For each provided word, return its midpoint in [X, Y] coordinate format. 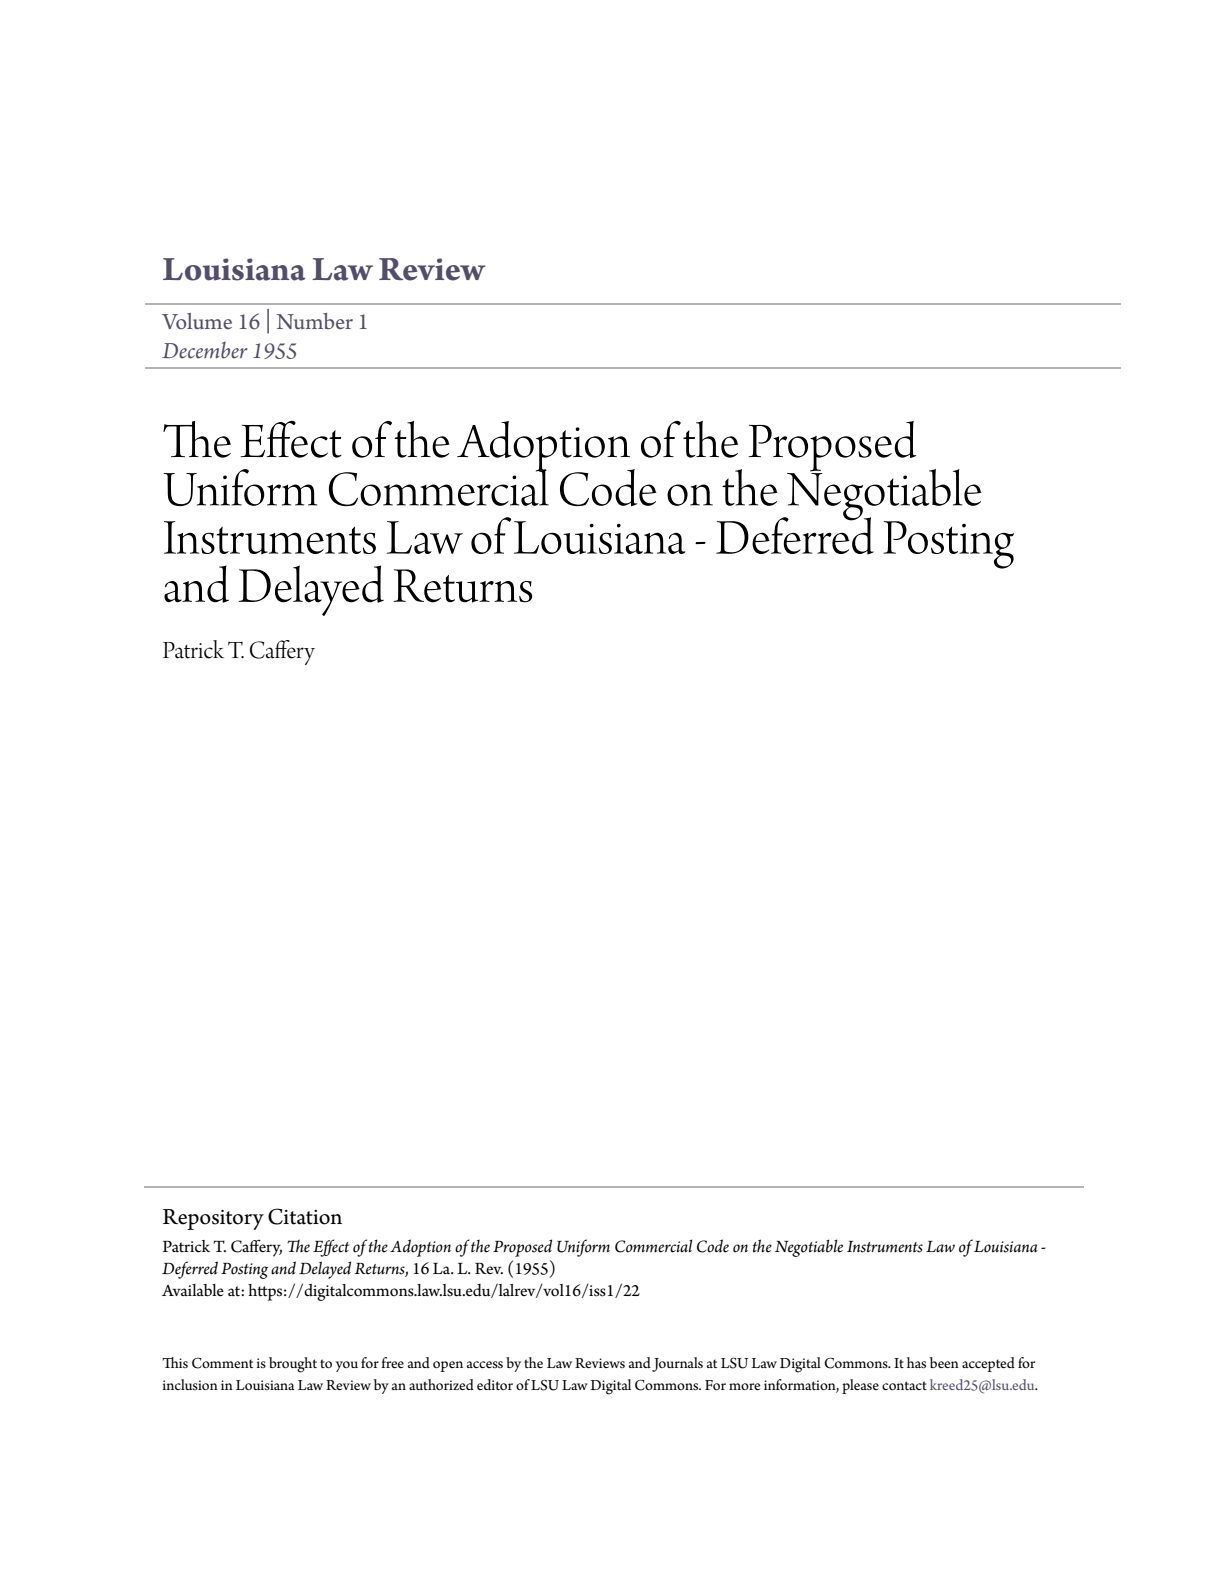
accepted [988, 1364]
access [485, 1364]
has [916, 1362]
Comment [222, 1363]
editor [495, 1384]
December [205, 350]
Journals [677, 1364]
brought [293, 1365]
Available [193, 1290]
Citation [305, 1216]
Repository [213, 1219]
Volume [197, 321]
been [944, 1362]
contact [904, 1385]
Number [315, 321]
